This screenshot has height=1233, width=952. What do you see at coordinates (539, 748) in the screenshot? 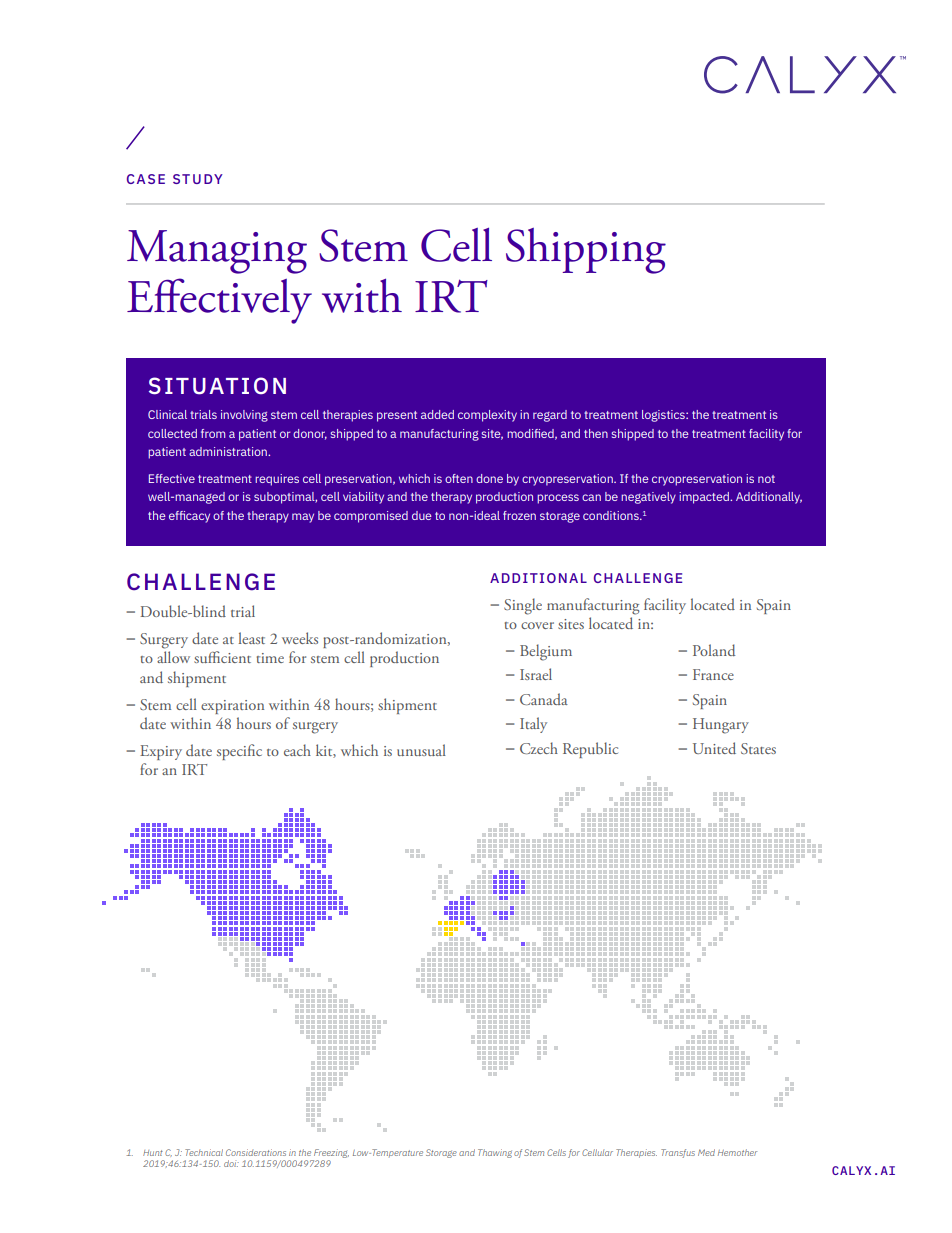
I see `Czech` at bounding box center [539, 748].
